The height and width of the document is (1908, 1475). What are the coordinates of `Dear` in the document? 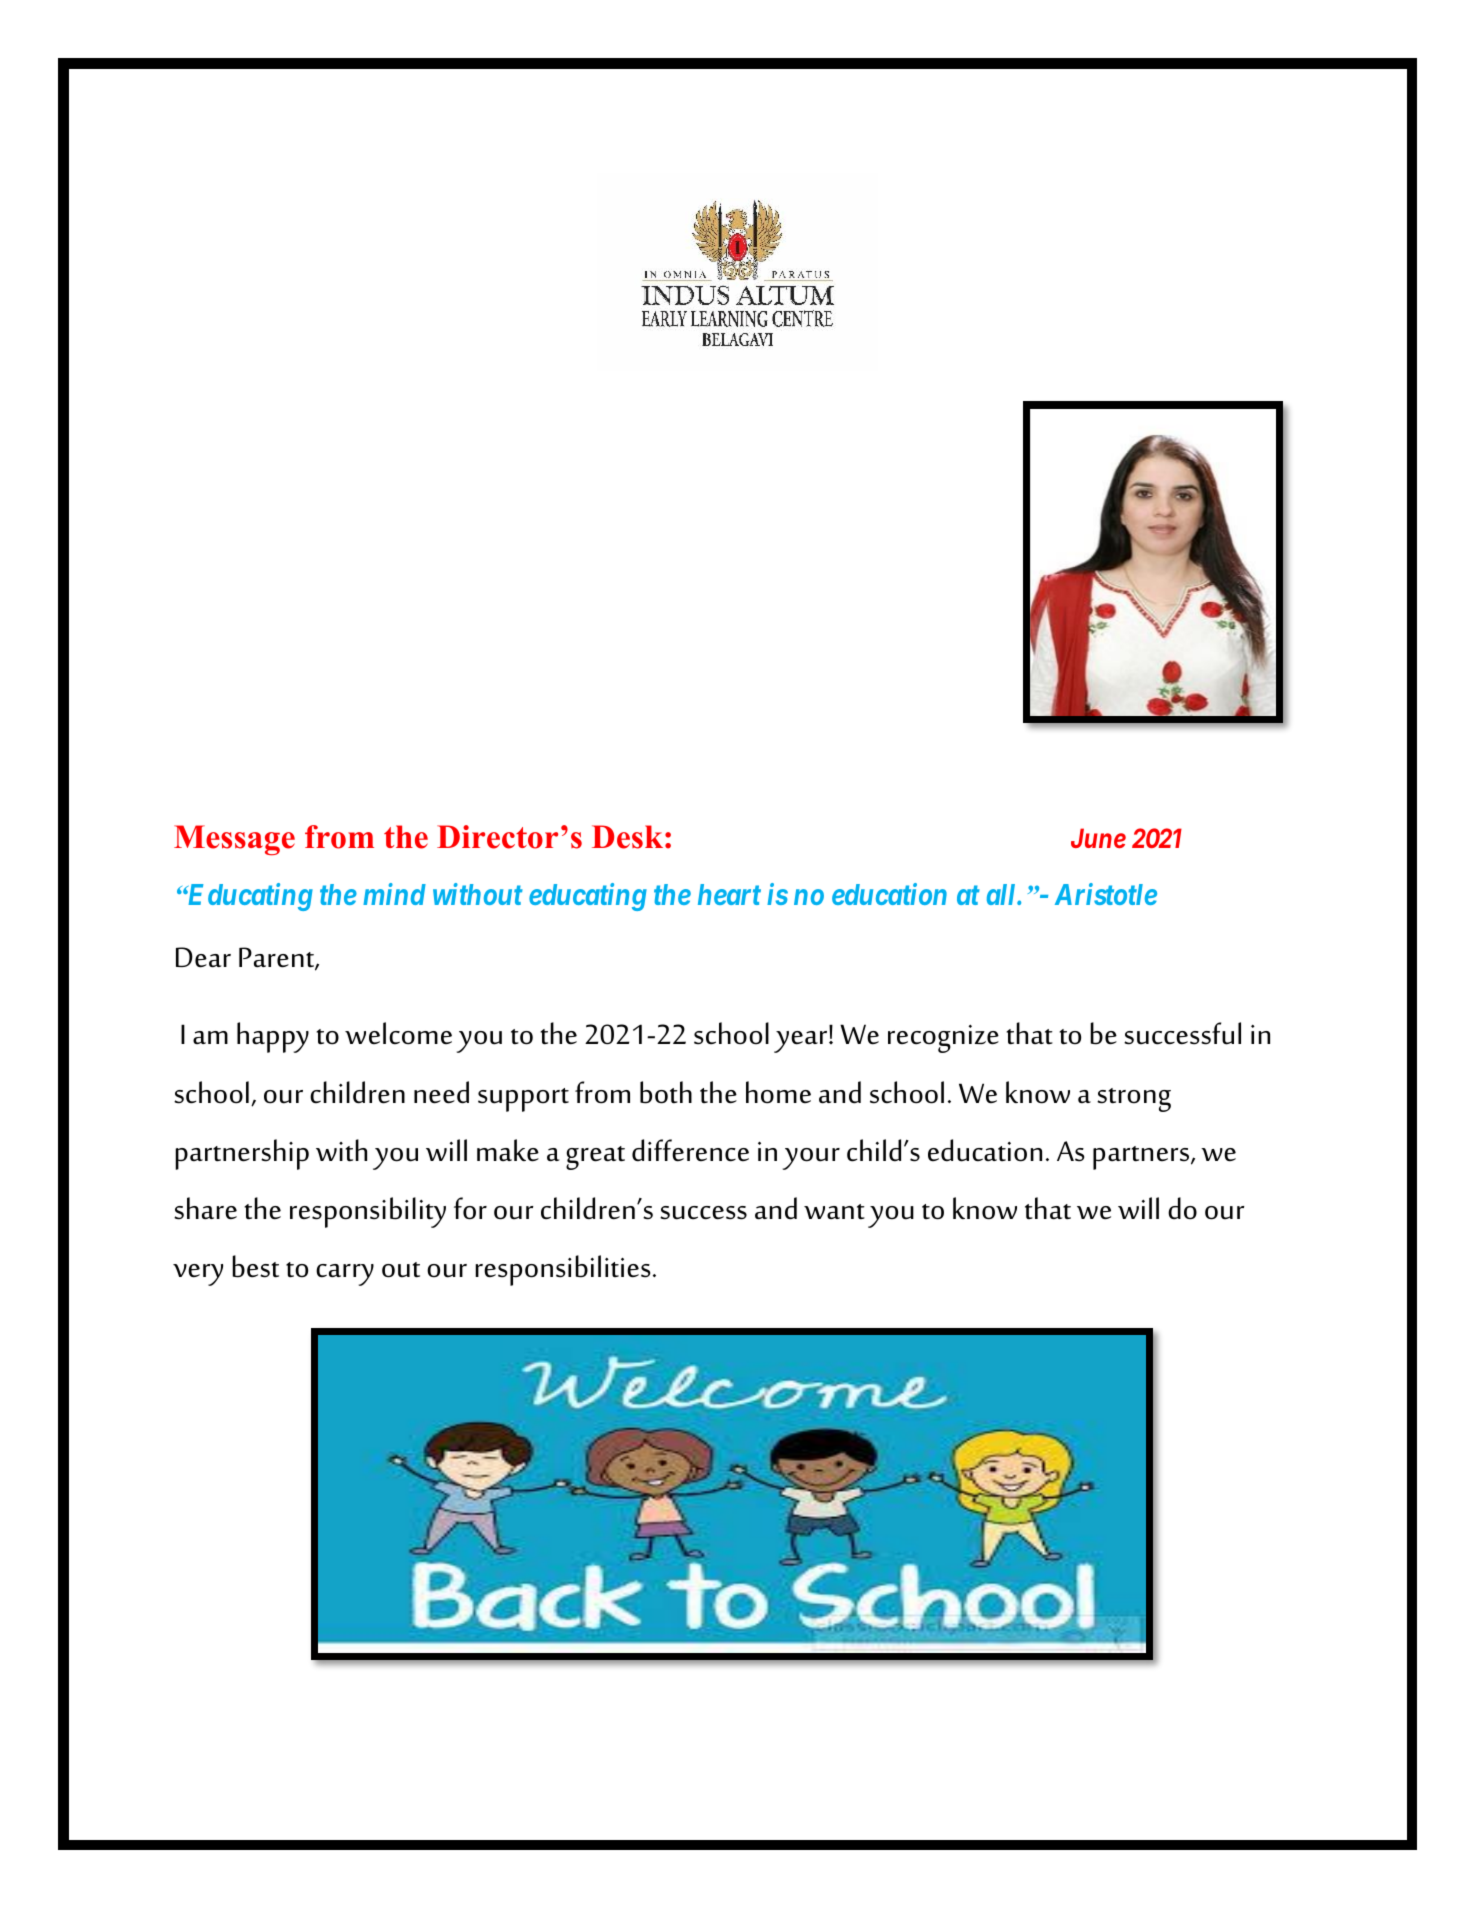 It's located at (203, 957).
